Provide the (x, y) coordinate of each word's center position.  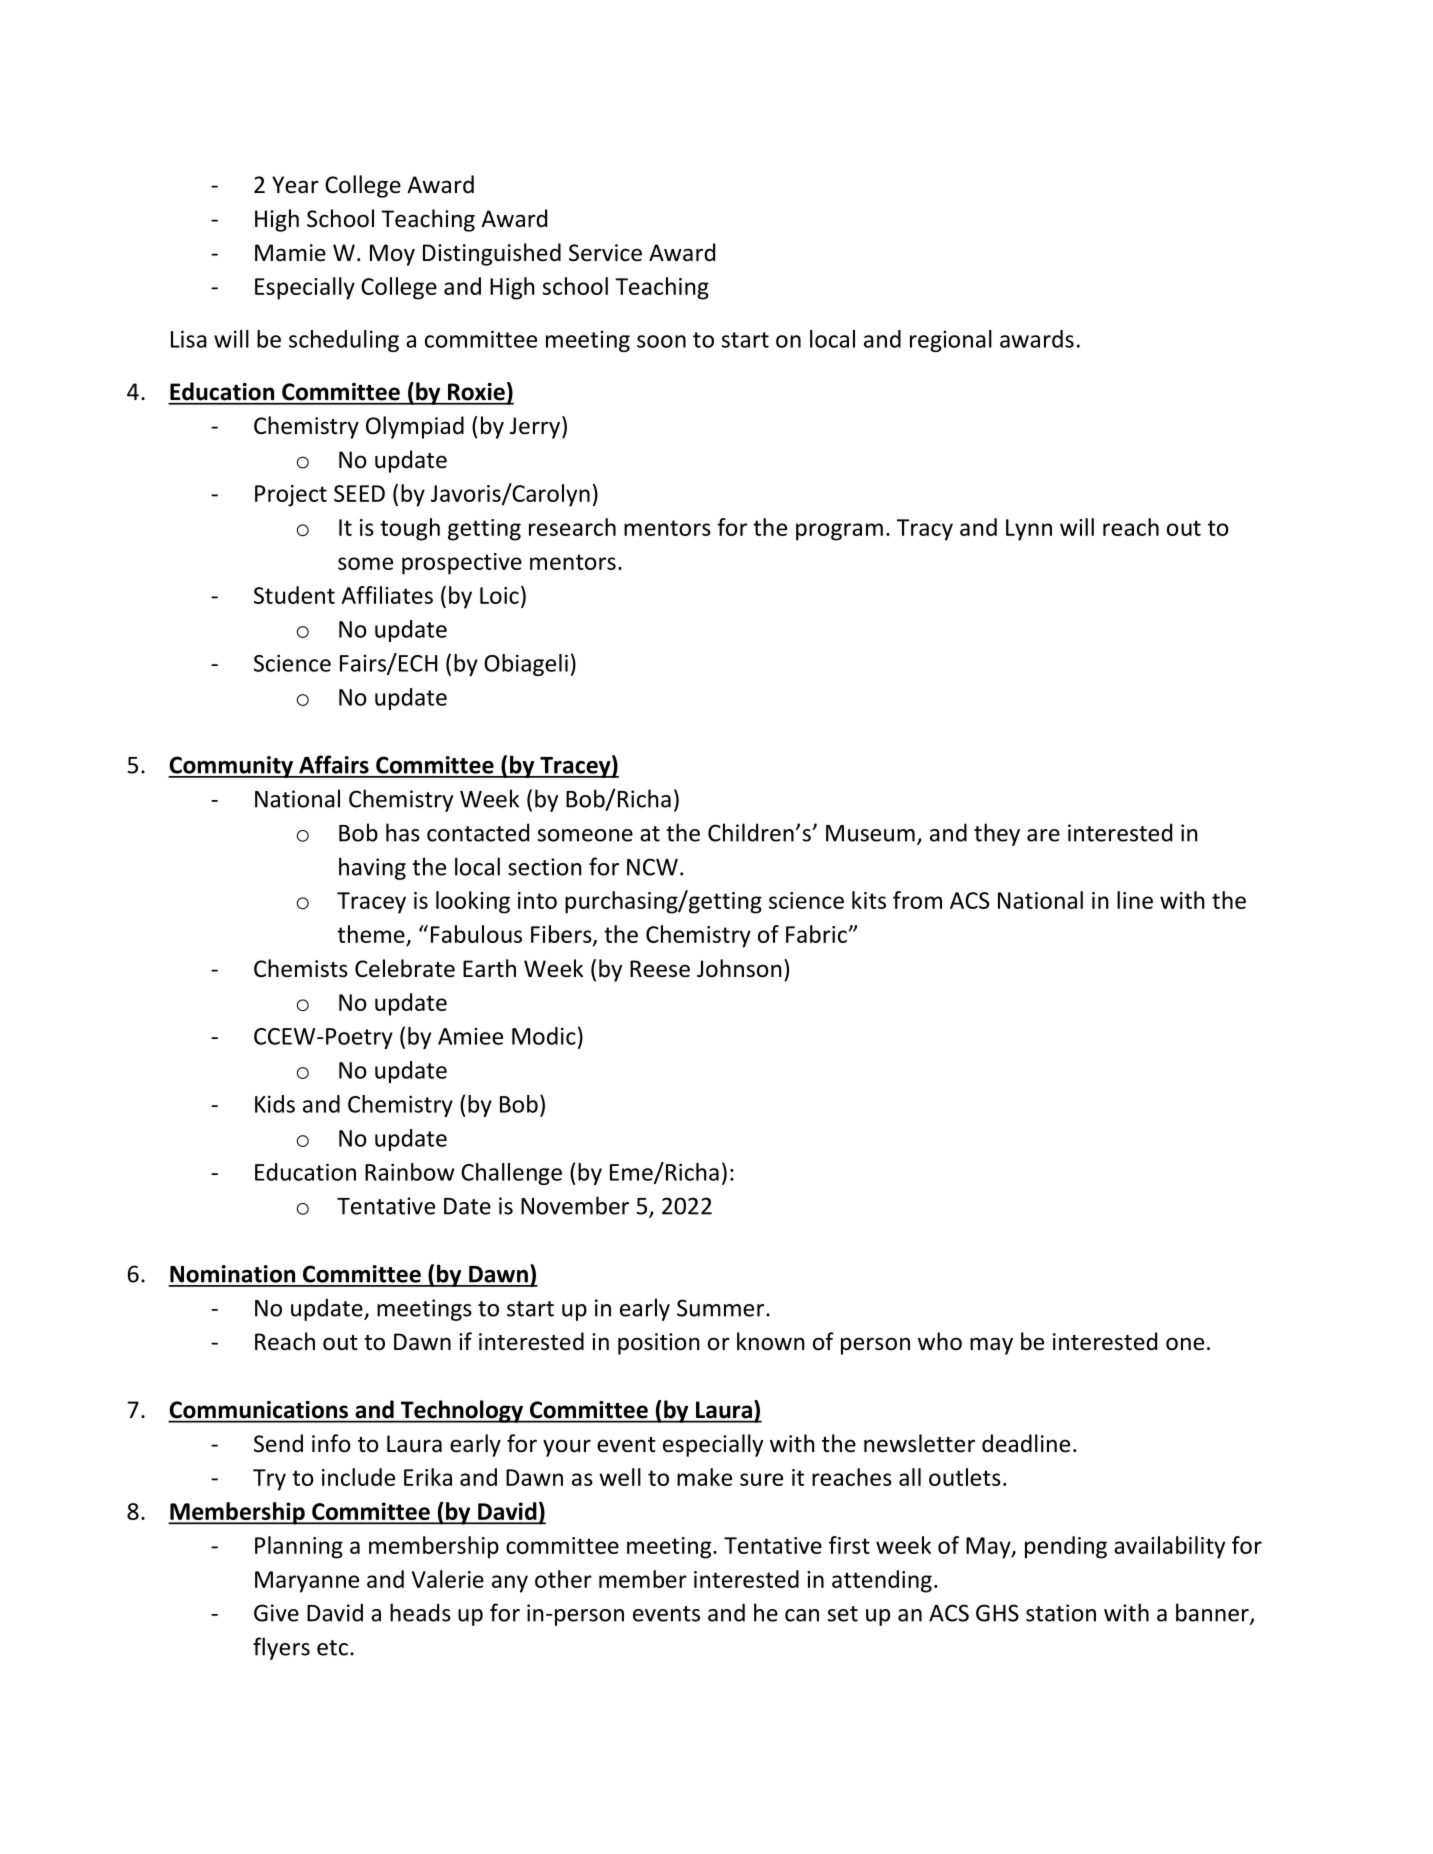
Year (295, 185)
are (1043, 835)
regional (951, 341)
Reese (660, 969)
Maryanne (307, 1582)
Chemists (301, 968)
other (563, 1579)
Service (605, 253)
